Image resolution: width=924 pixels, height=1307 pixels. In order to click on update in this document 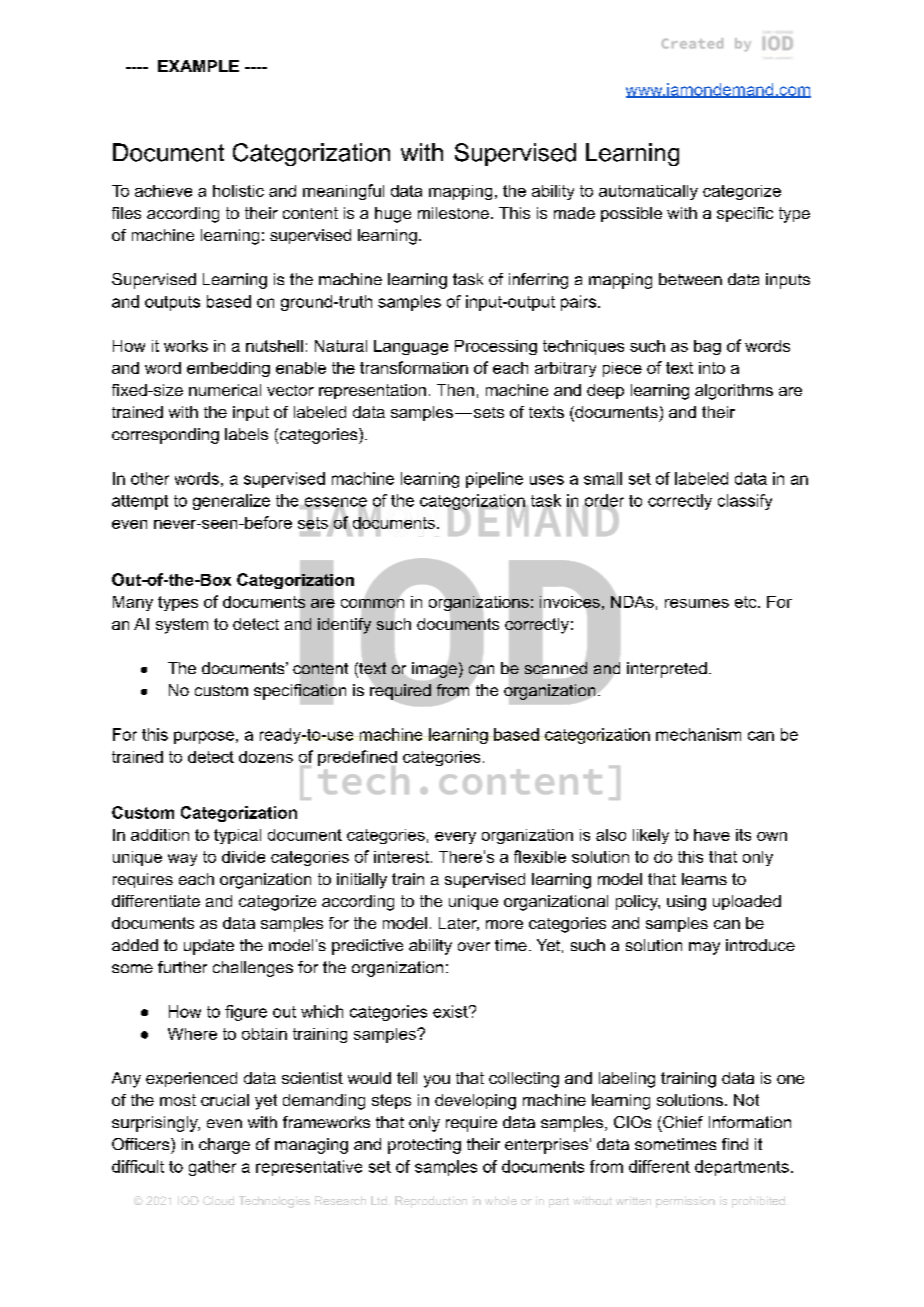, I will do `click(209, 947)`.
